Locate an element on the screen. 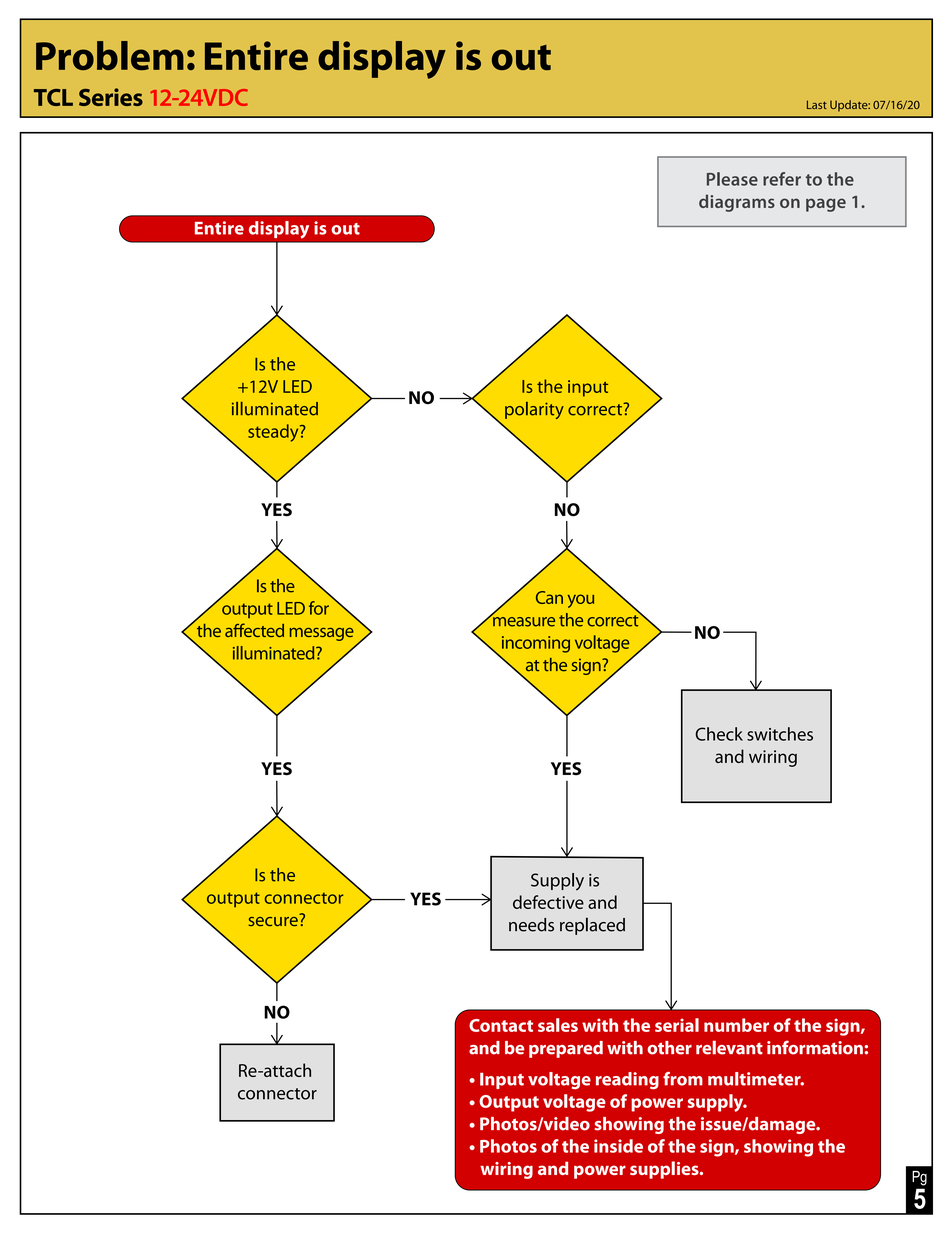  message is located at coordinates (322, 634).
